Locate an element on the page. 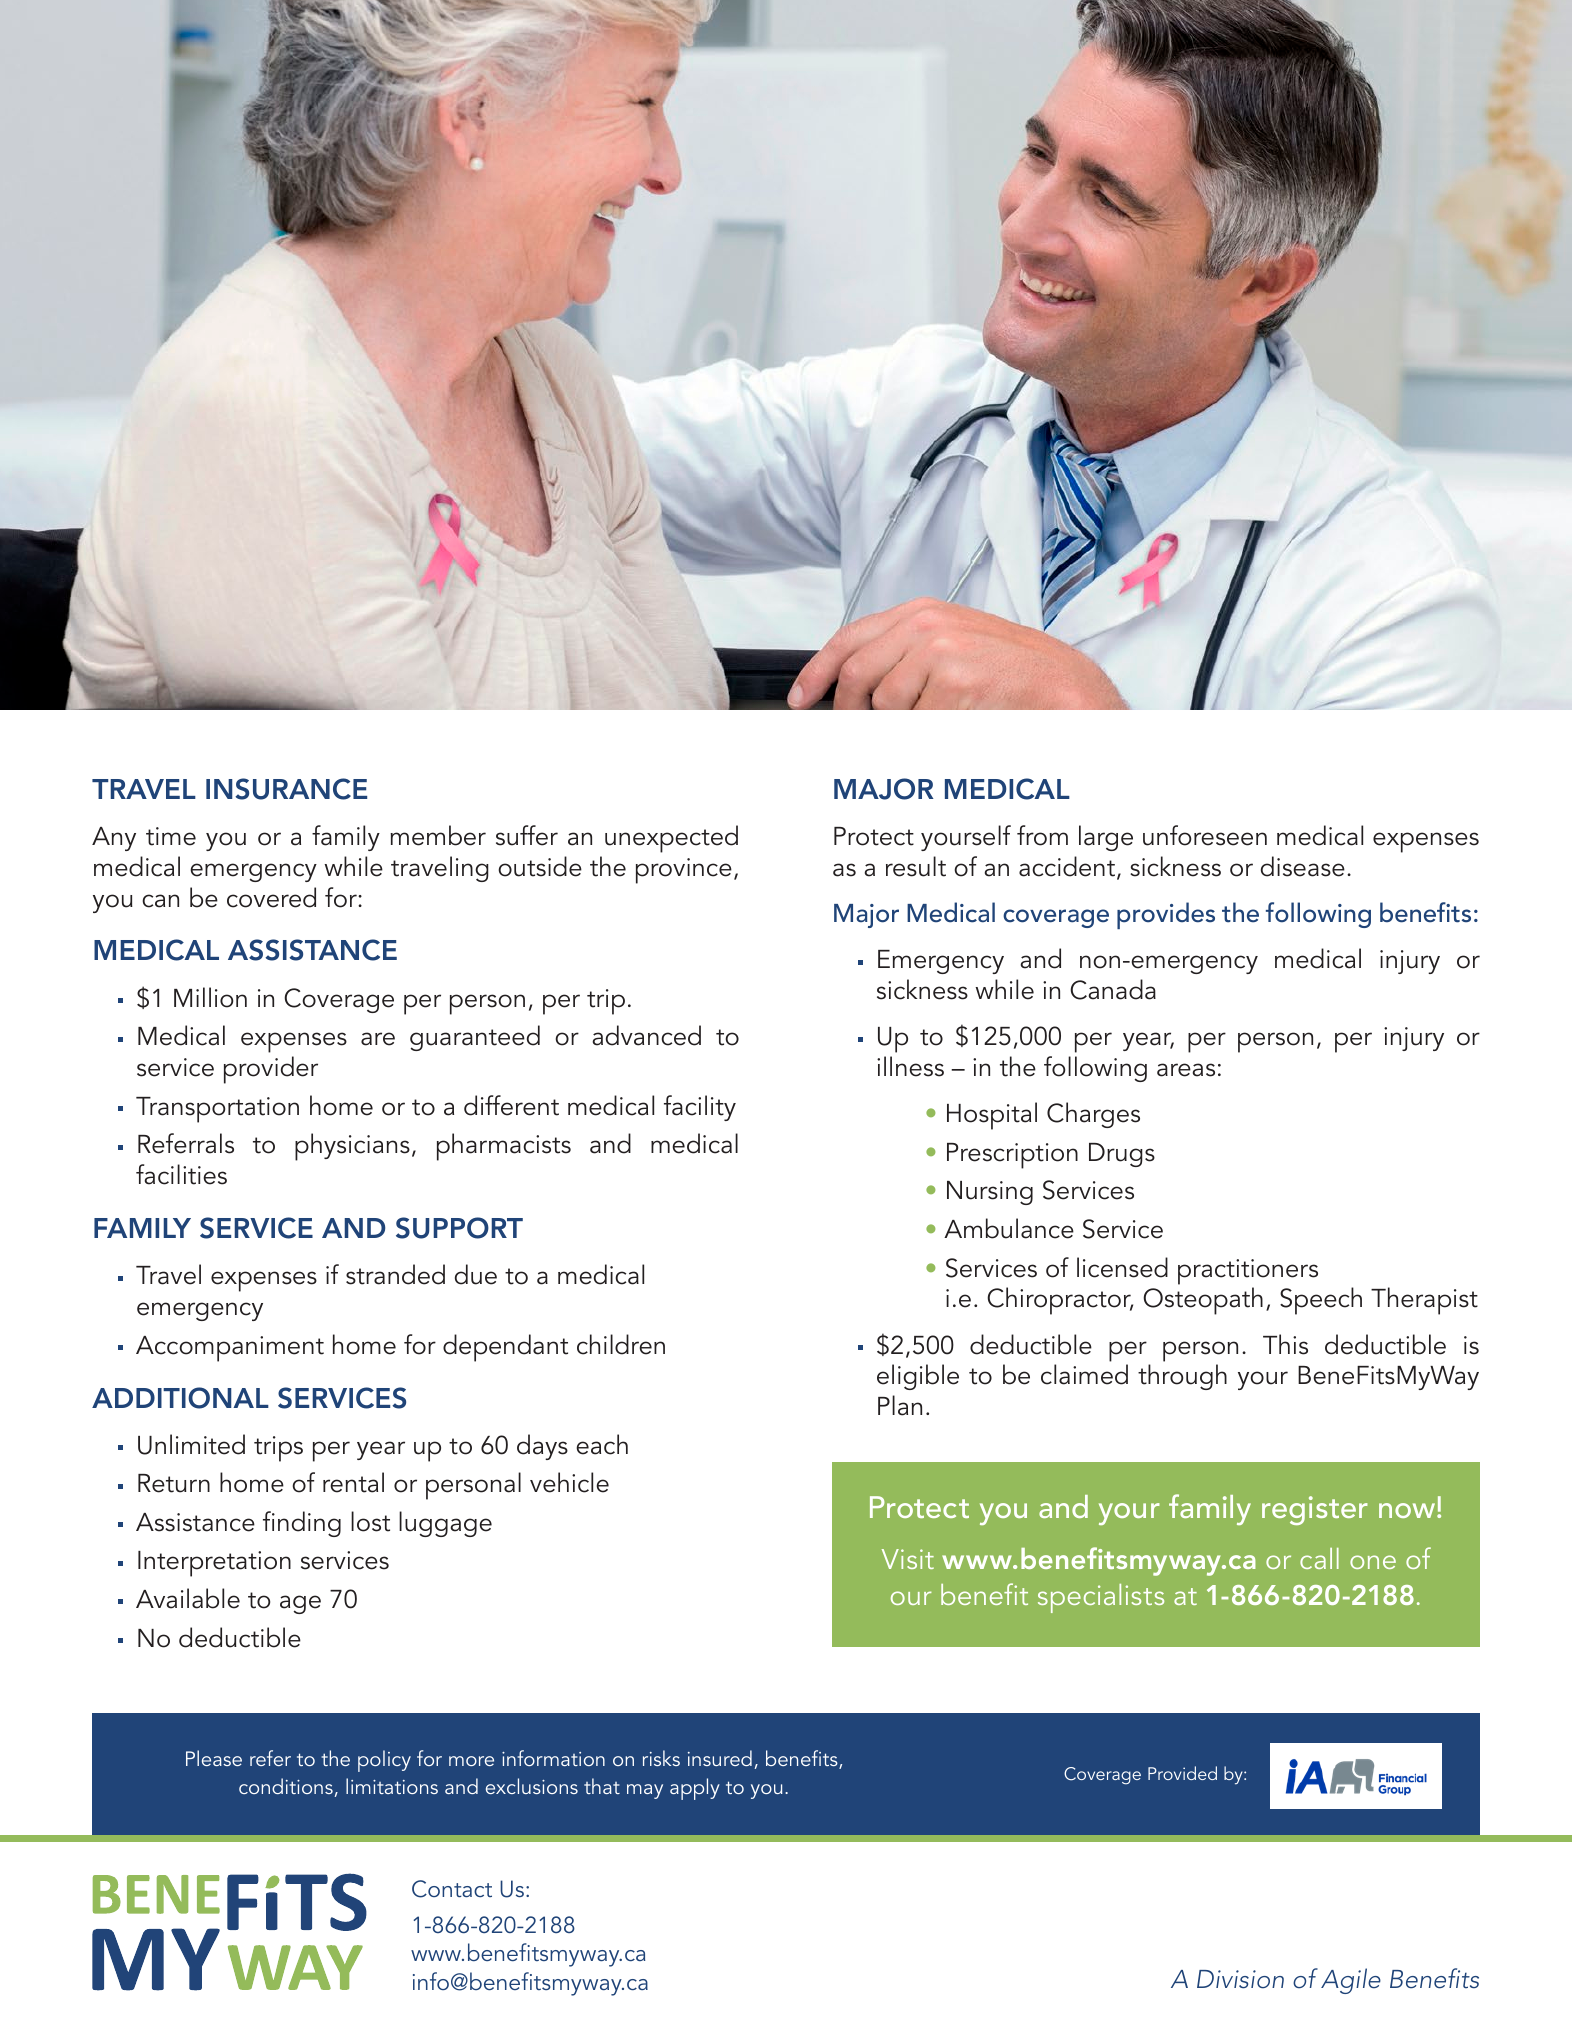  Division is located at coordinates (1240, 1979).
